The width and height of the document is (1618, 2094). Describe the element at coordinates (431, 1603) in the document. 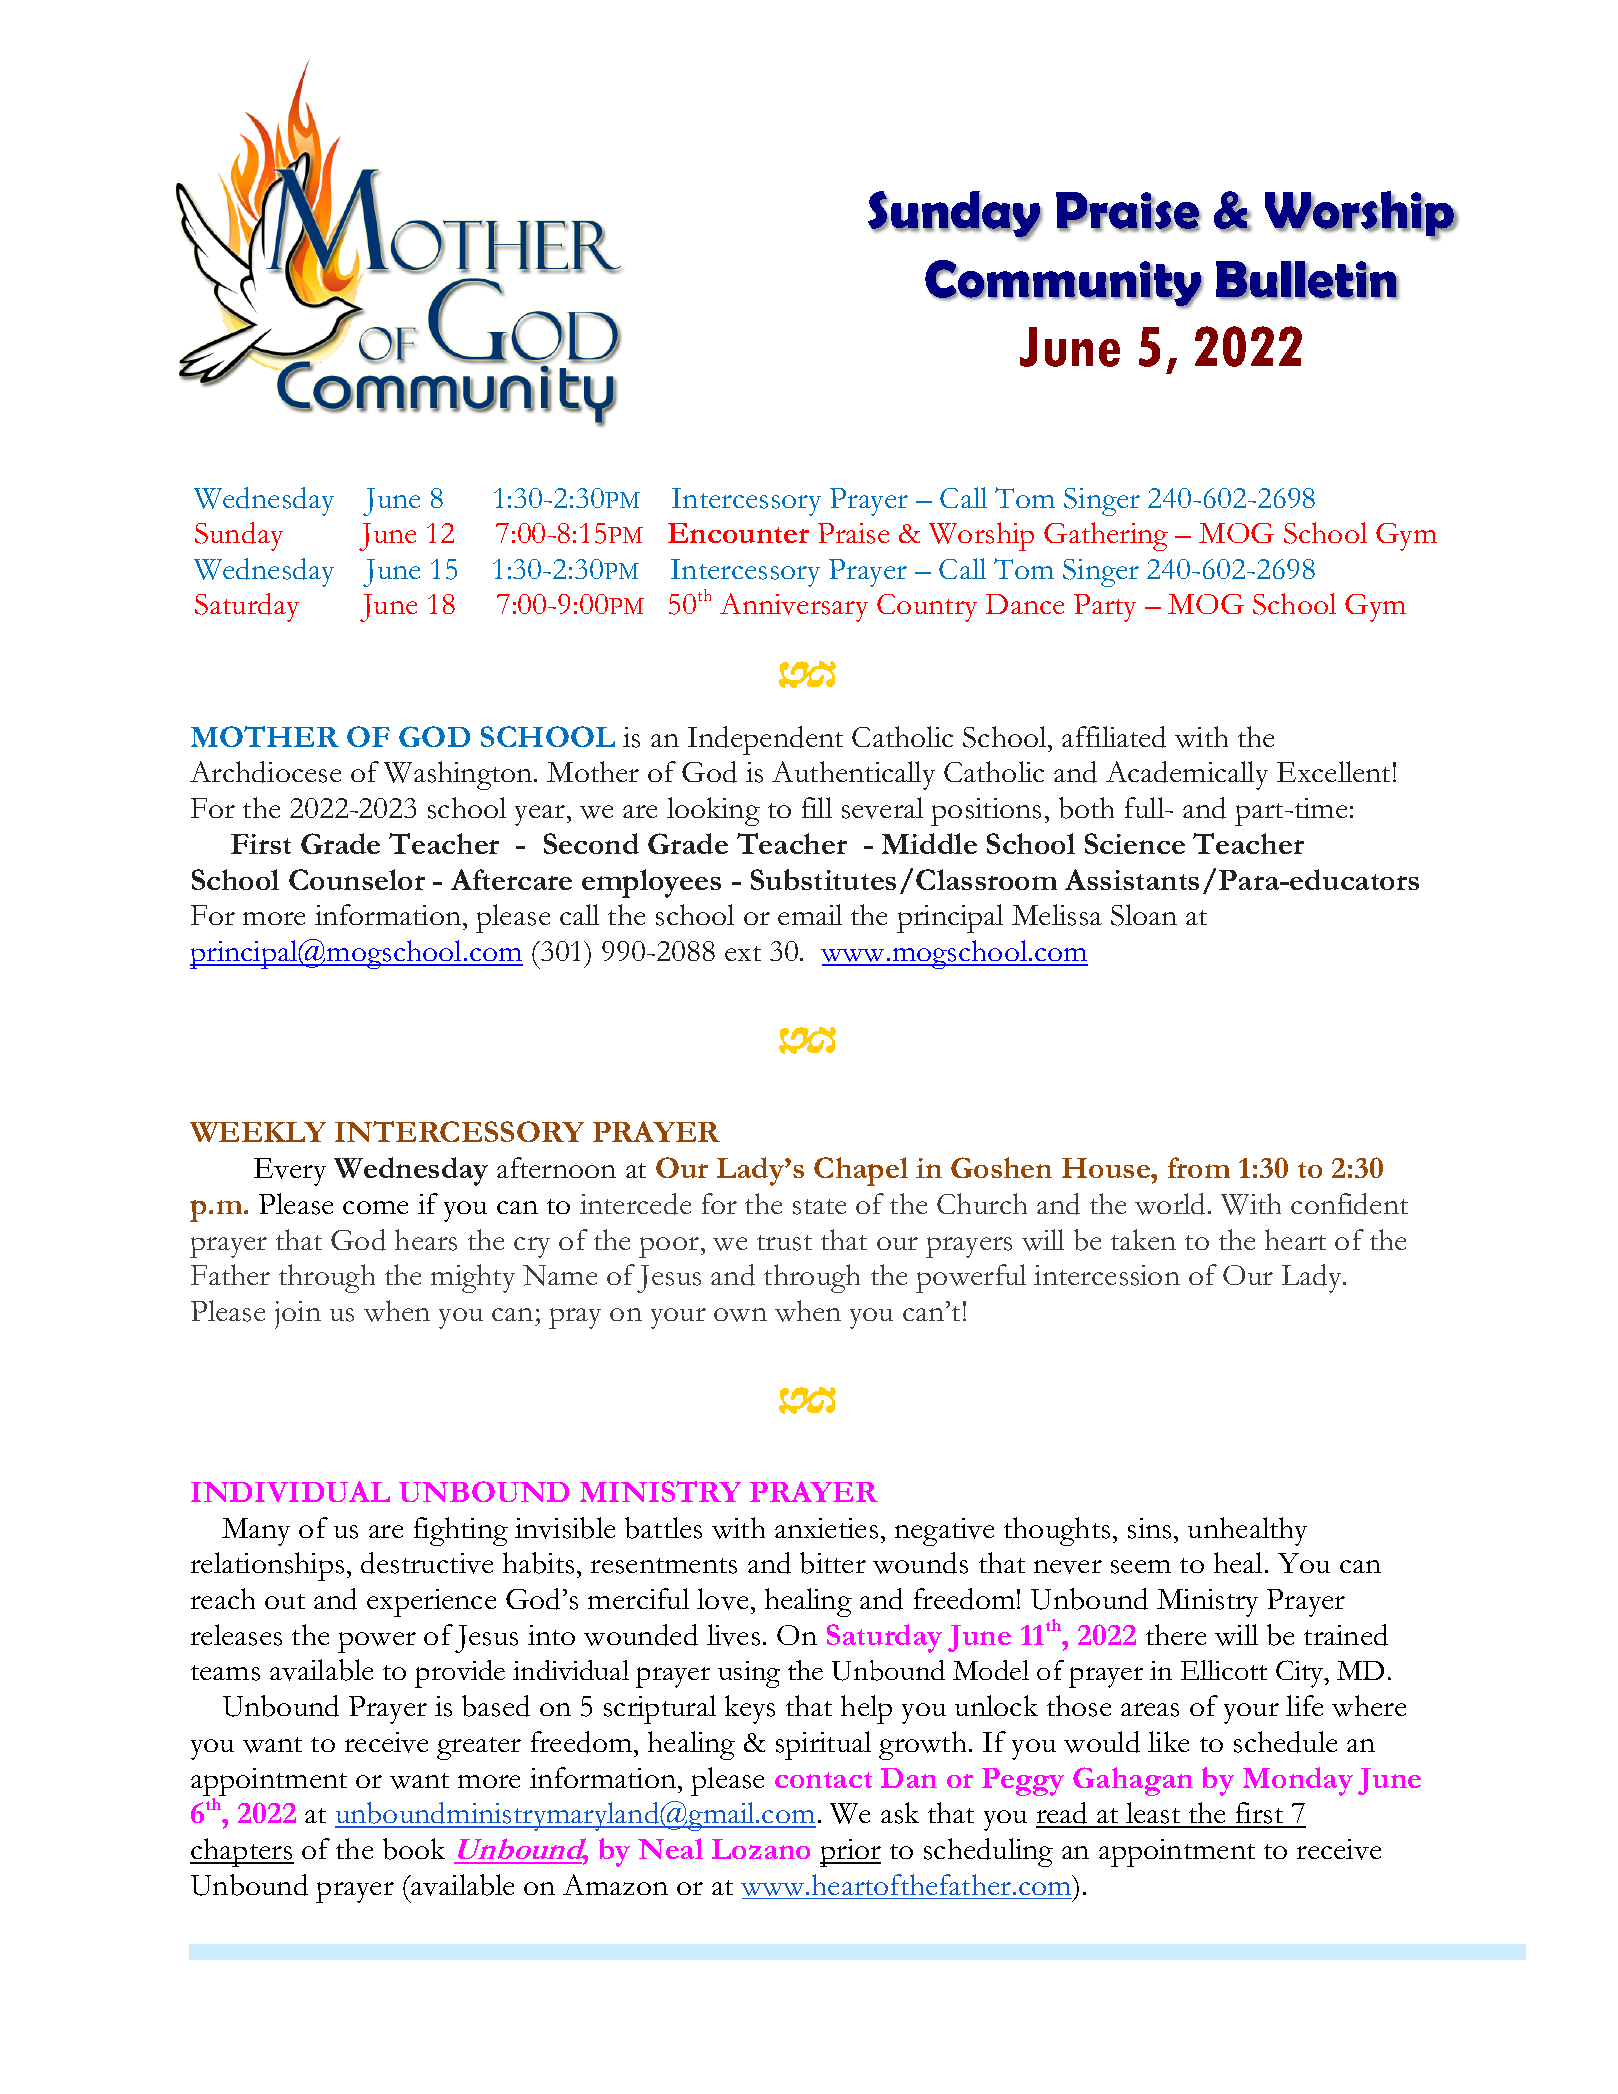

I see `experience` at that location.
